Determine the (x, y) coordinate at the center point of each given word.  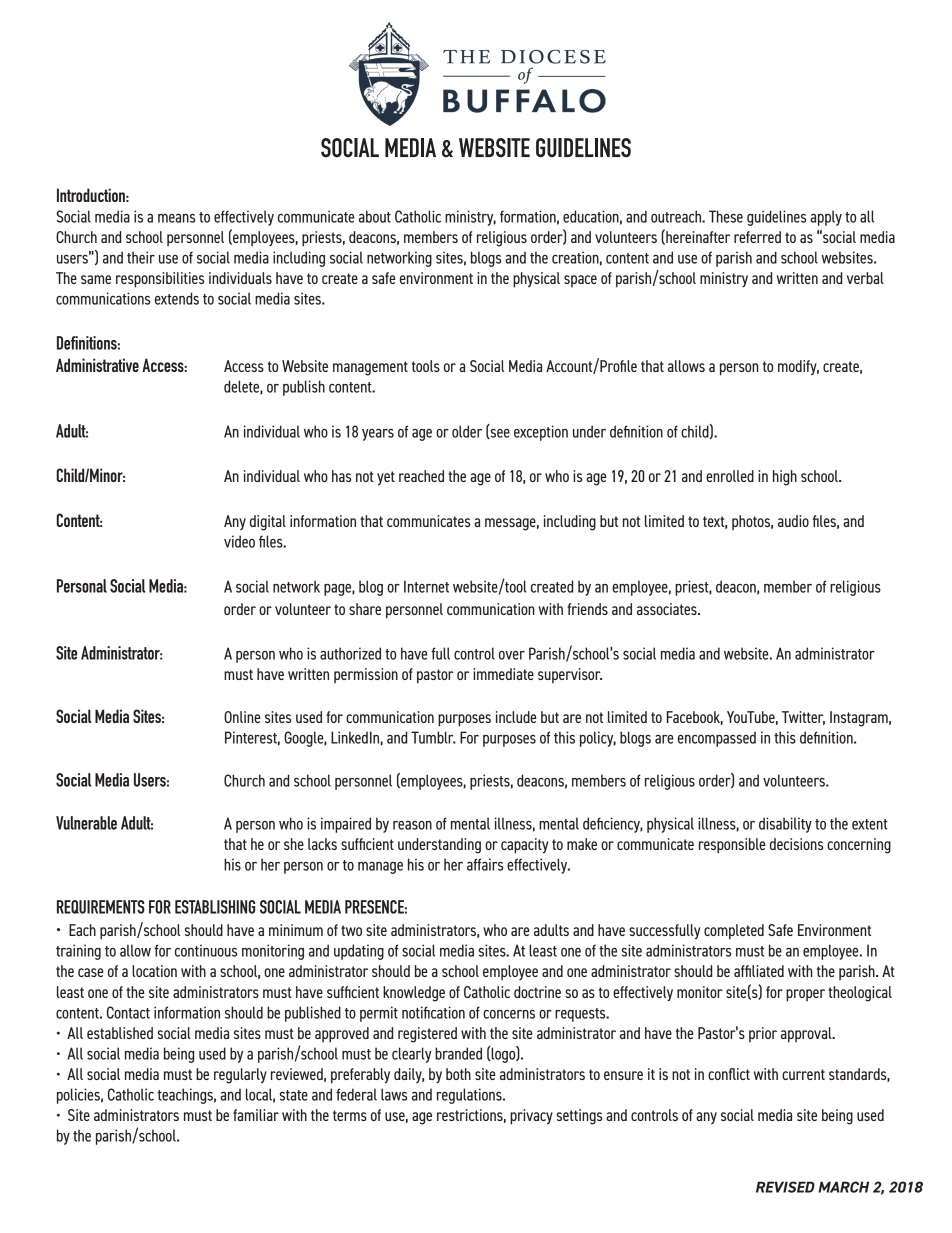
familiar (256, 1115)
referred (757, 237)
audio (793, 521)
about (375, 216)
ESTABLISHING (215, 907)
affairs (485, 864)
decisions (796, 844)
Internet (426, 586)
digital (268, 523)
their (141, 257)
